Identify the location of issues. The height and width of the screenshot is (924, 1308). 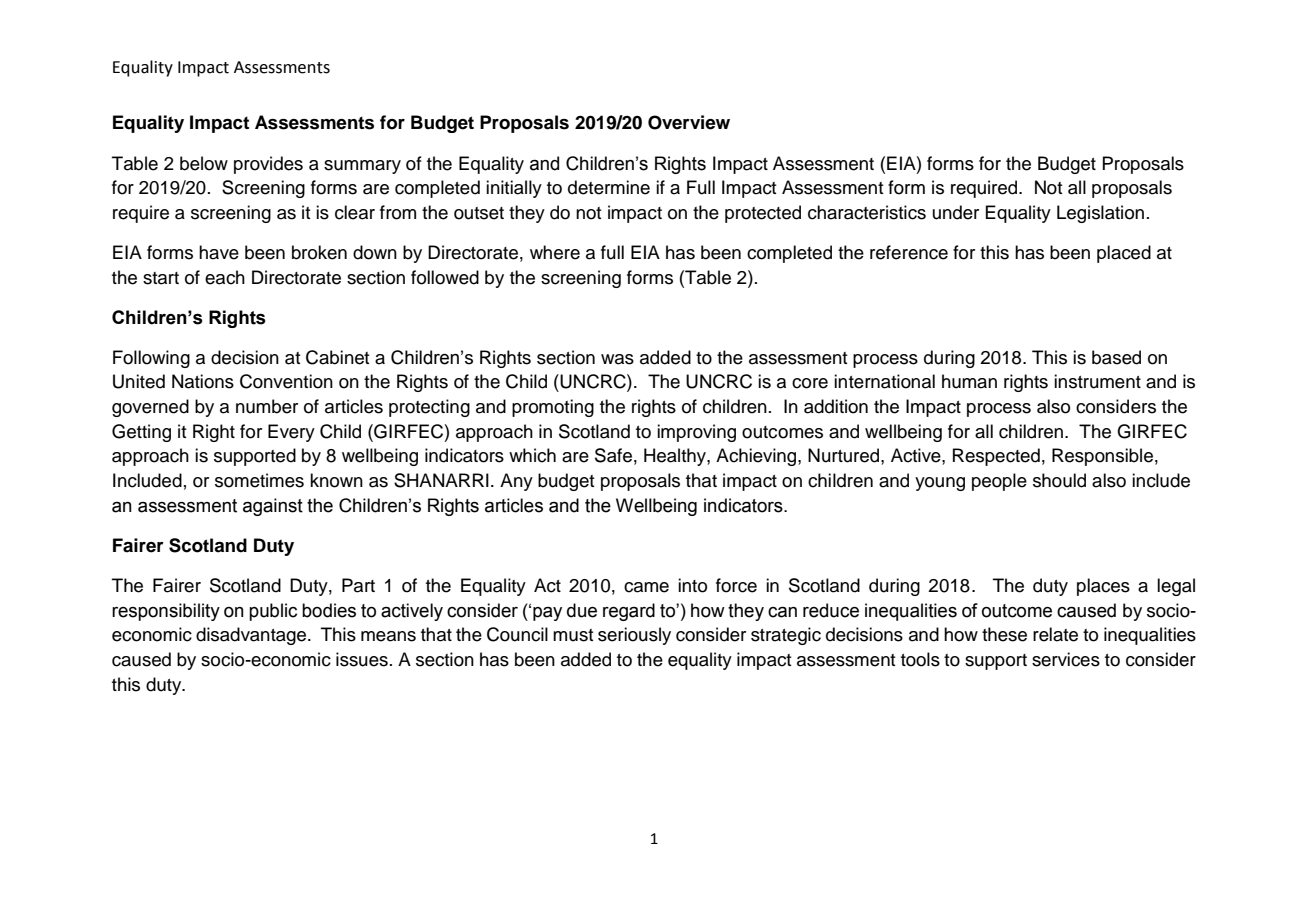
(362, 659).
